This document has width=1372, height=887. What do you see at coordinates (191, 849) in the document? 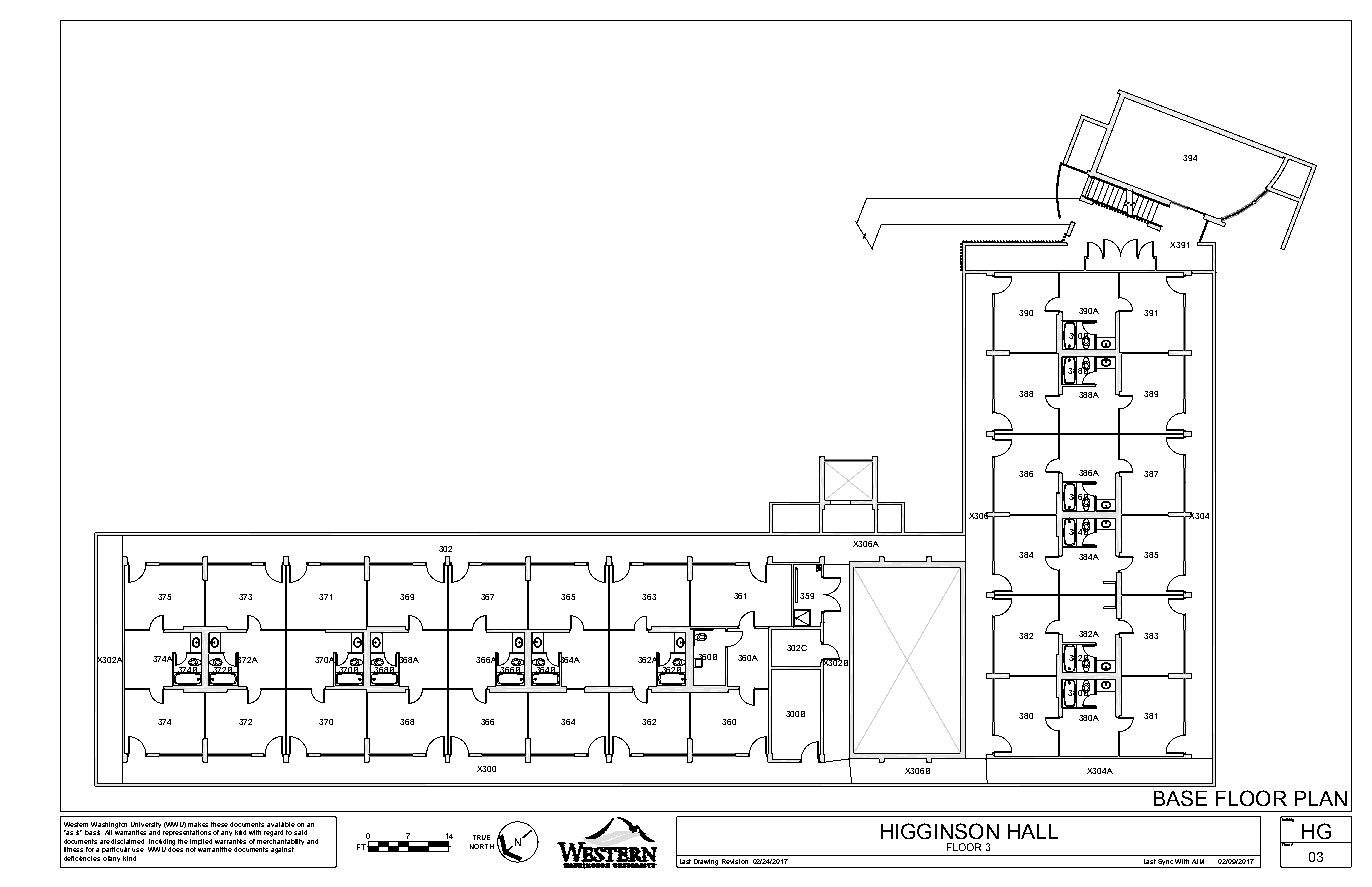
I see `not` at bounding box center [191, 849].
